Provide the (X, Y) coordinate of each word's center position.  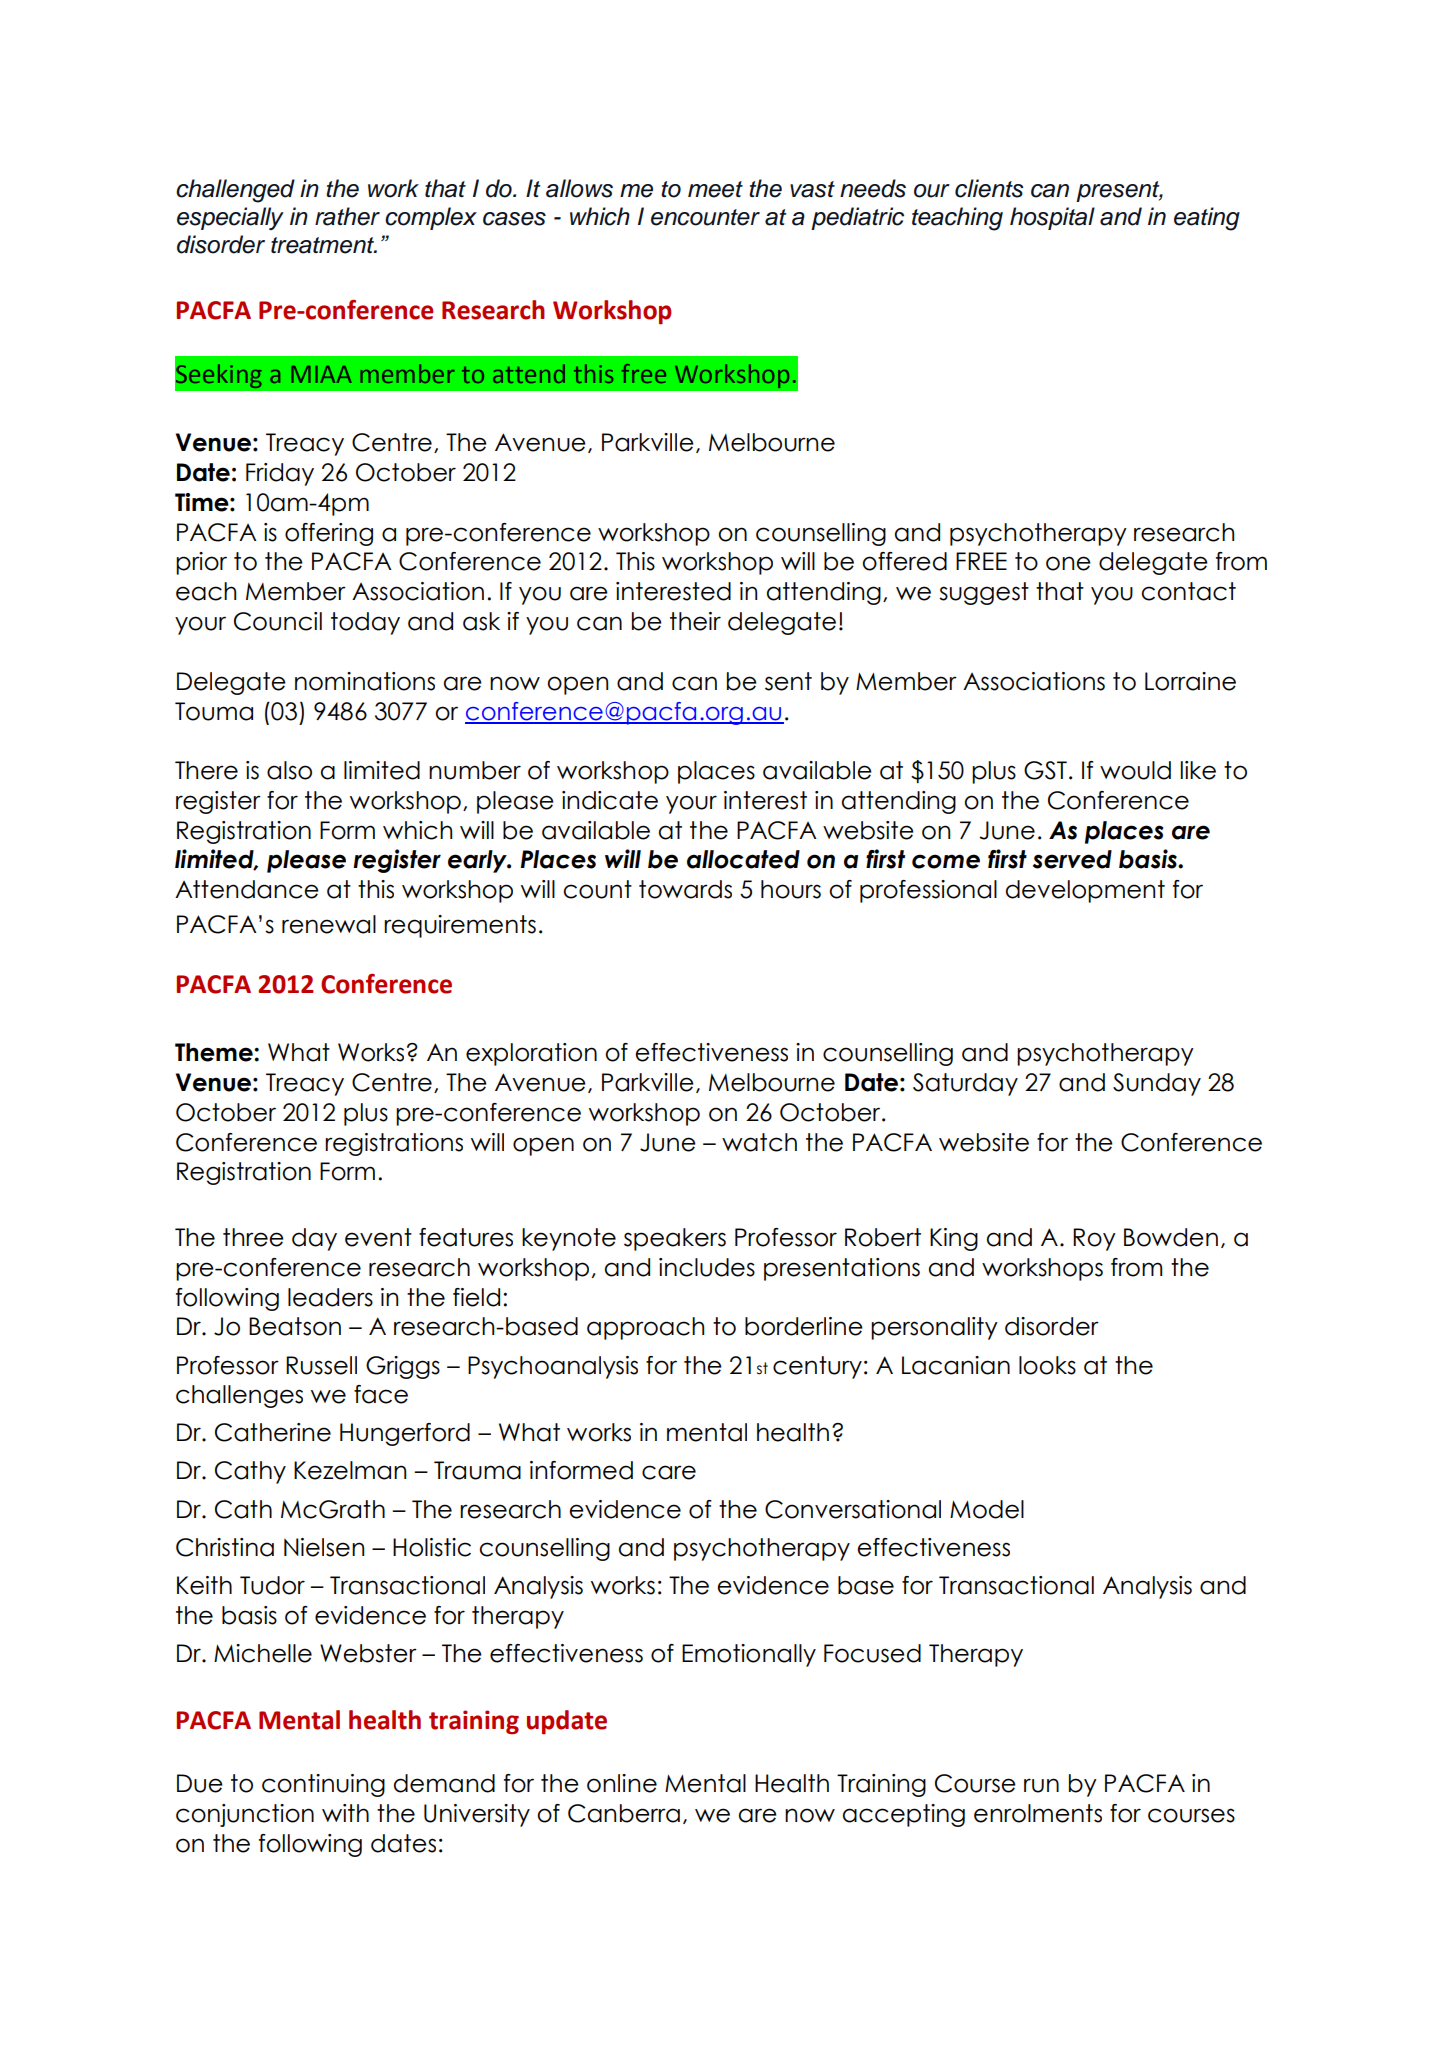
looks (1047, 1365)
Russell (321, 1365)
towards (685, 889)
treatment (323, 245)
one (1068, 563)
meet (715, 189)
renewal (329, 924)
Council (278, 621)
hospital (1052, 218)
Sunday (1157, 1084)
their (695, 621)
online (622, 1783)
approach (645, 1328)
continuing (323, 1785)
